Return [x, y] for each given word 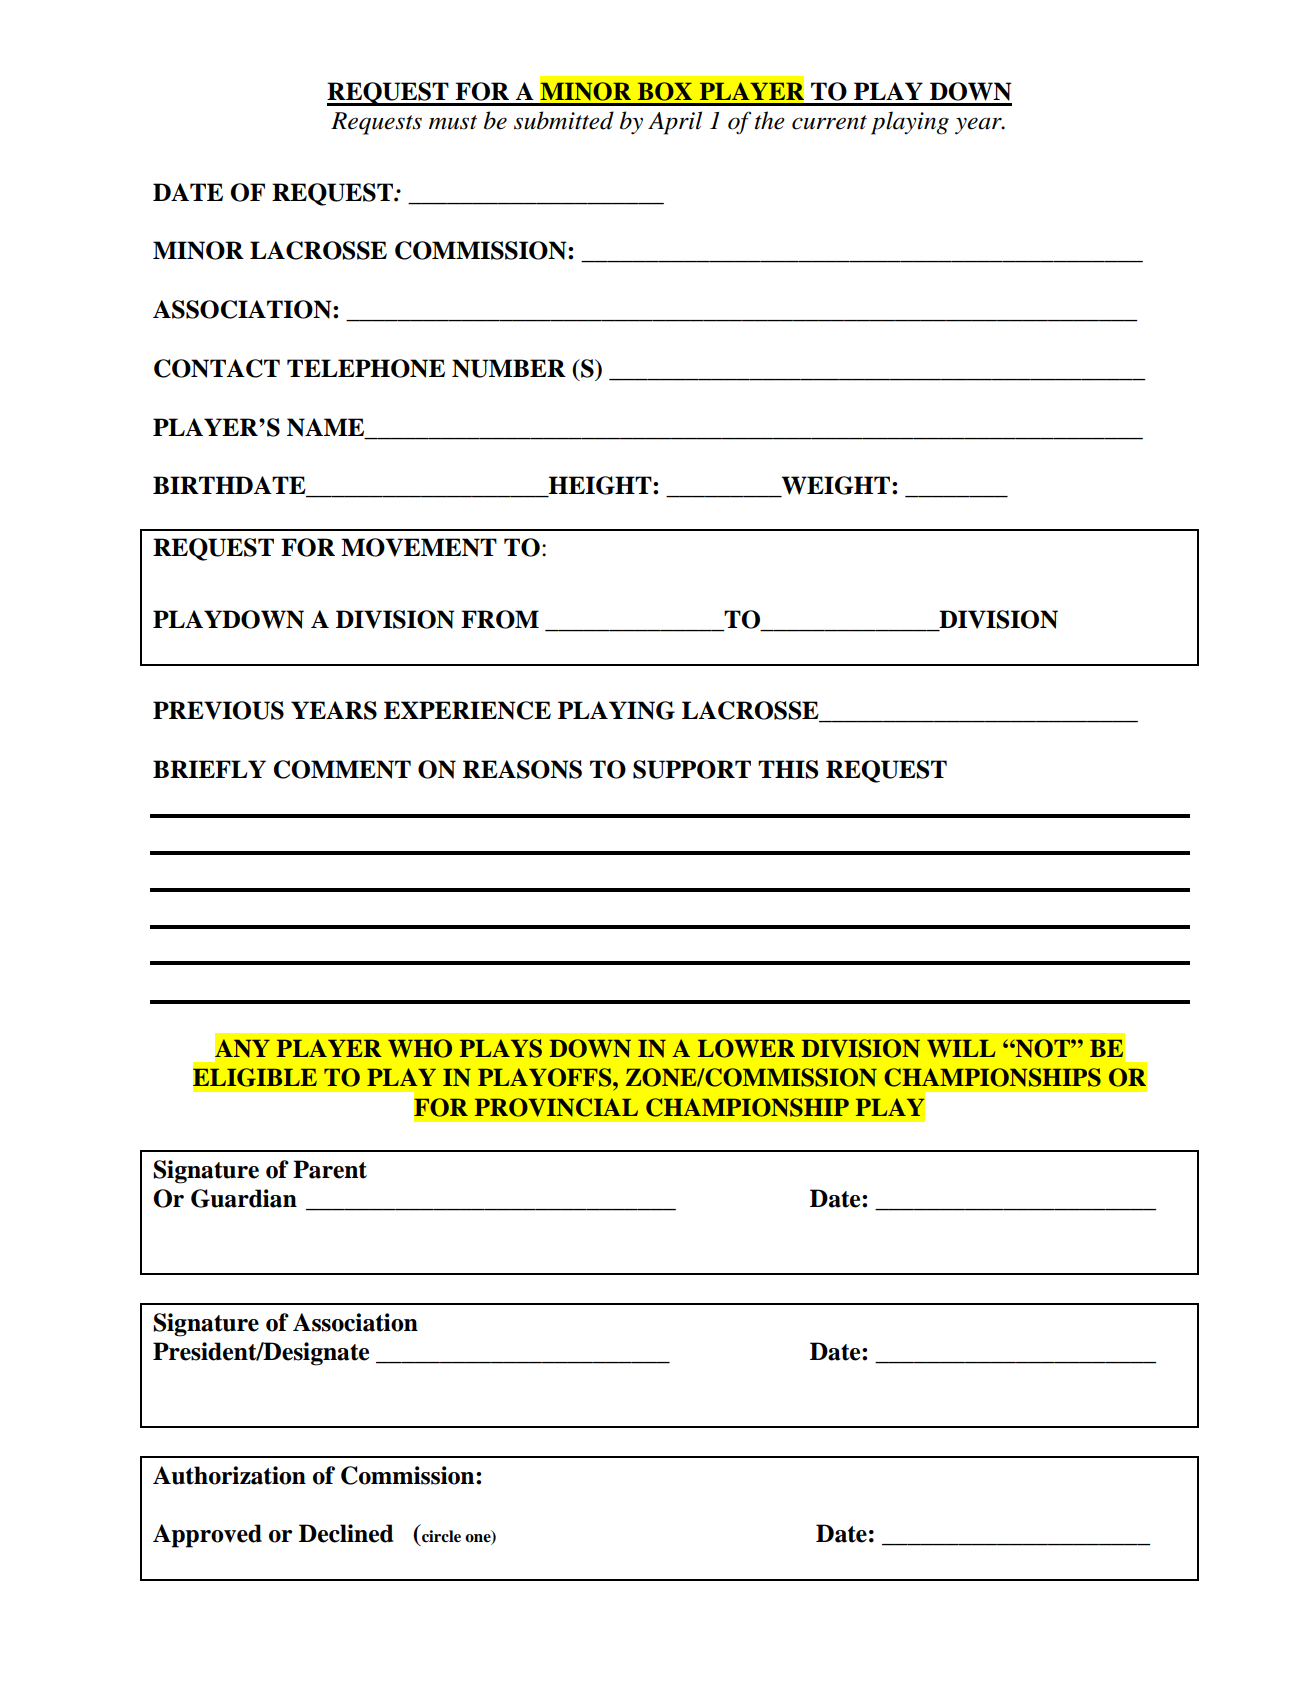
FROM [500, 619]
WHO [420, 1048]
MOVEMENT [419, 547]
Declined [346, 1533]
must [453, 122]
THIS [788, 769]
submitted [564, 120]
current [829, 122]
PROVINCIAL [556, 1107]
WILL [961, 1049]
